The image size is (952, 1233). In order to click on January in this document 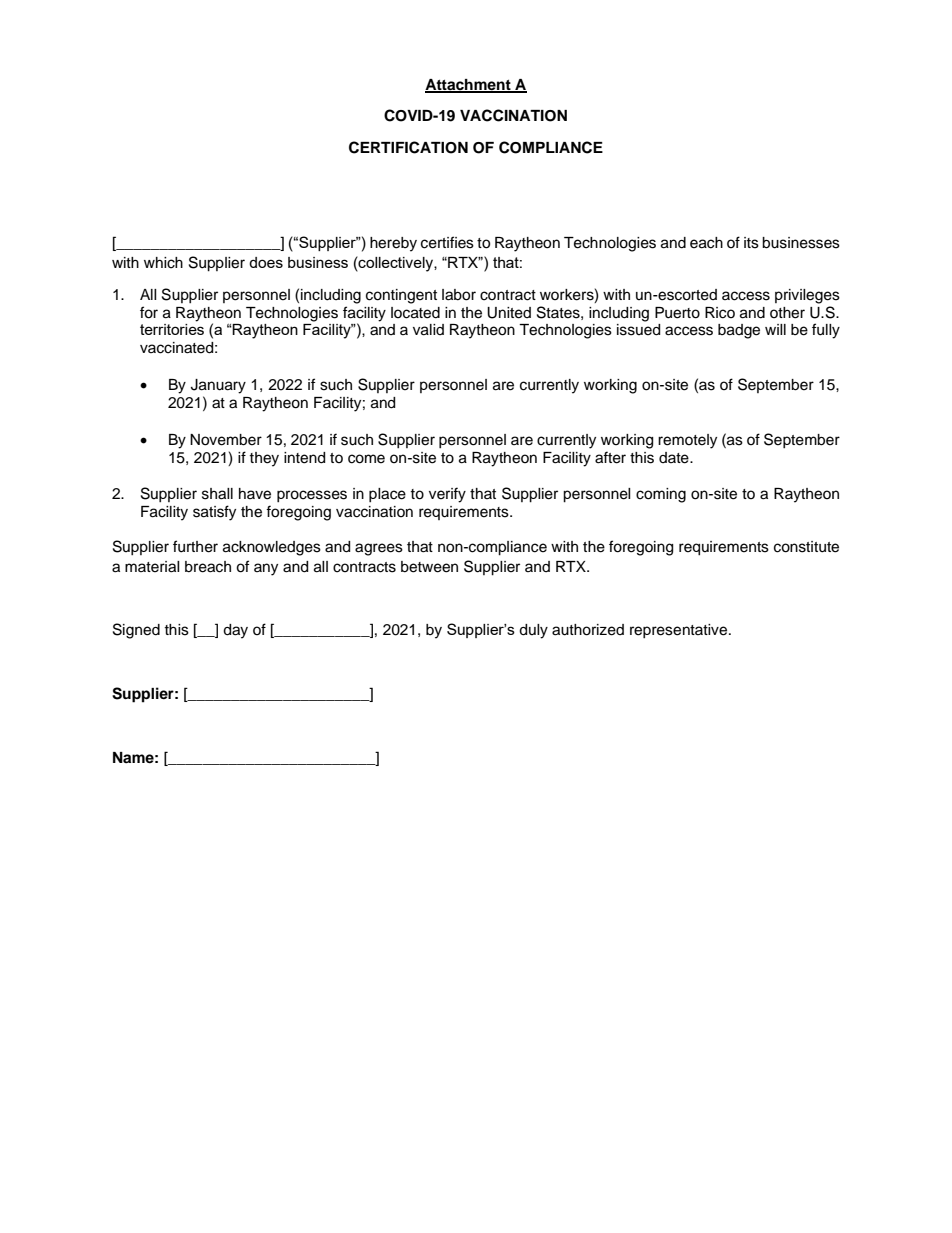, I will do `click(218, 386)`.
